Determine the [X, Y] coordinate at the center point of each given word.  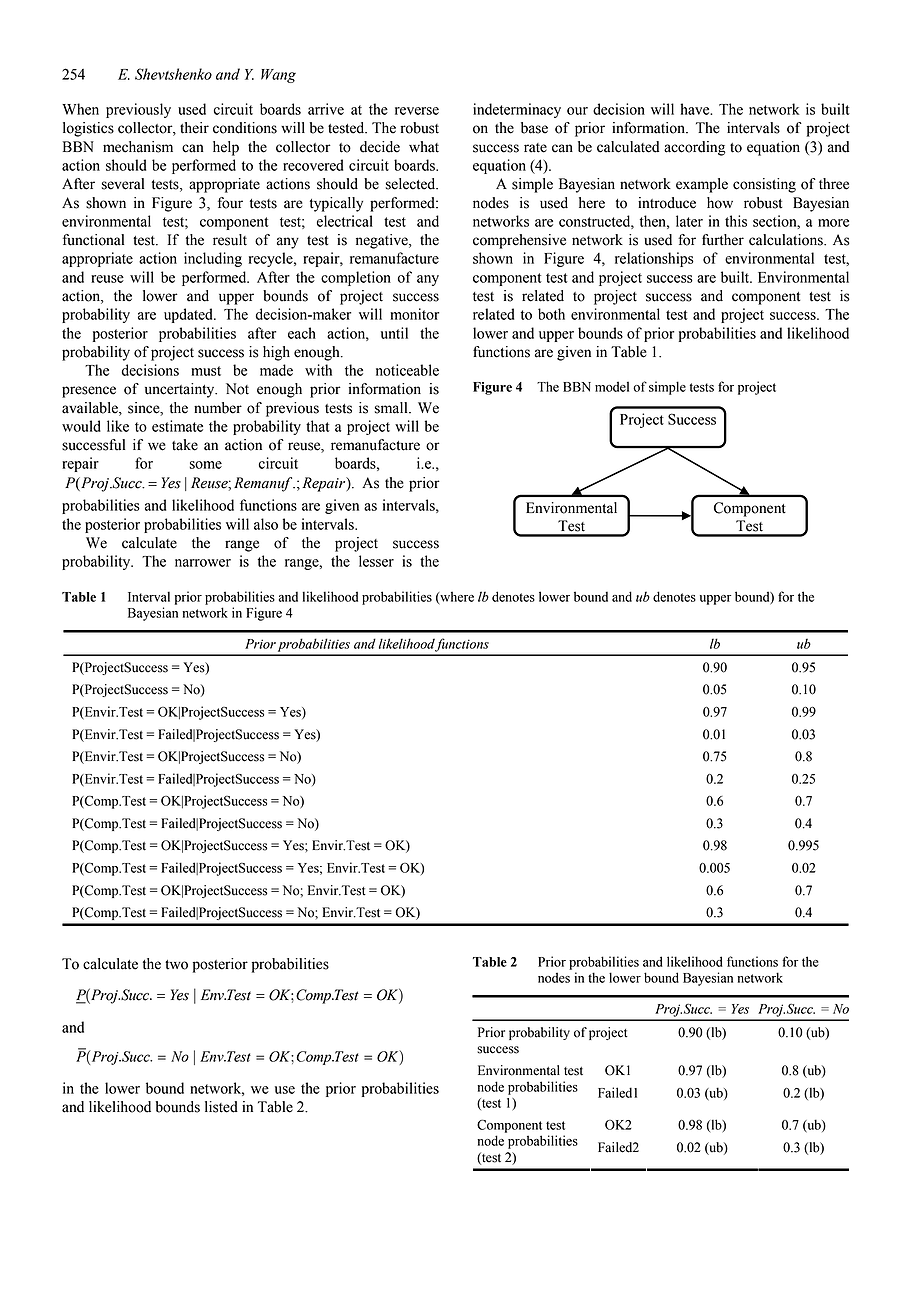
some [206, 465]
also [266, 524]
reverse [417, 111]
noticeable [407, 370]
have [696, 109]
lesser [376, 561]
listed [221, 1107]
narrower [203, 563]
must [206, 371]
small [392, 408]
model [612, 386]
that [318, 426]
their [194, 128]
